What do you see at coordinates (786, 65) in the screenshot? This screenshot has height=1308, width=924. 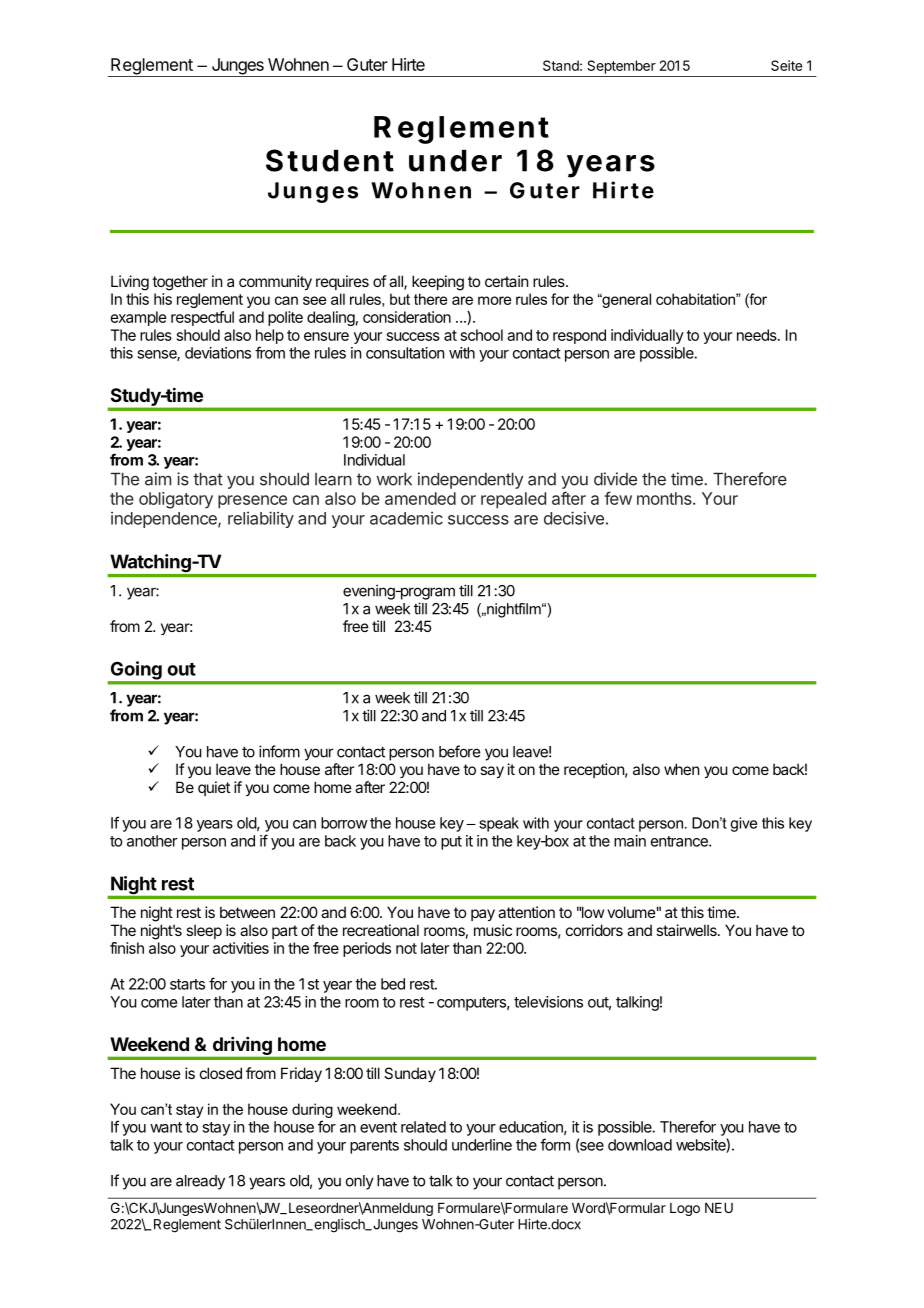 I see `Seite` at bounding box center [786, 65].
